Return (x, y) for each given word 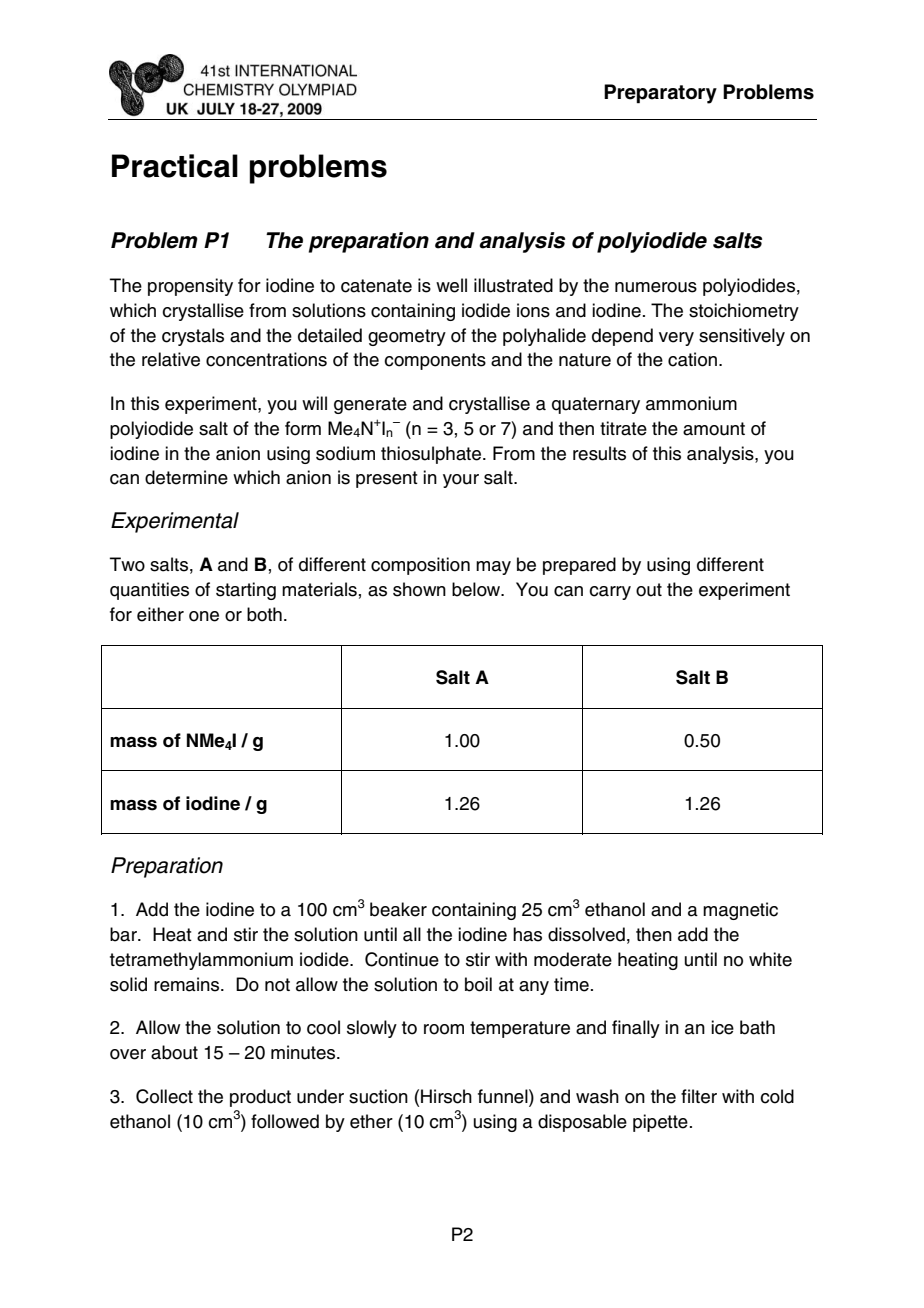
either (160, 614)
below (477, 589)
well (451, 285)
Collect (164, 1096)
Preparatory (660, 94)
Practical (175, 166)
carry (610, 593)
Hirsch (446, 1096)
